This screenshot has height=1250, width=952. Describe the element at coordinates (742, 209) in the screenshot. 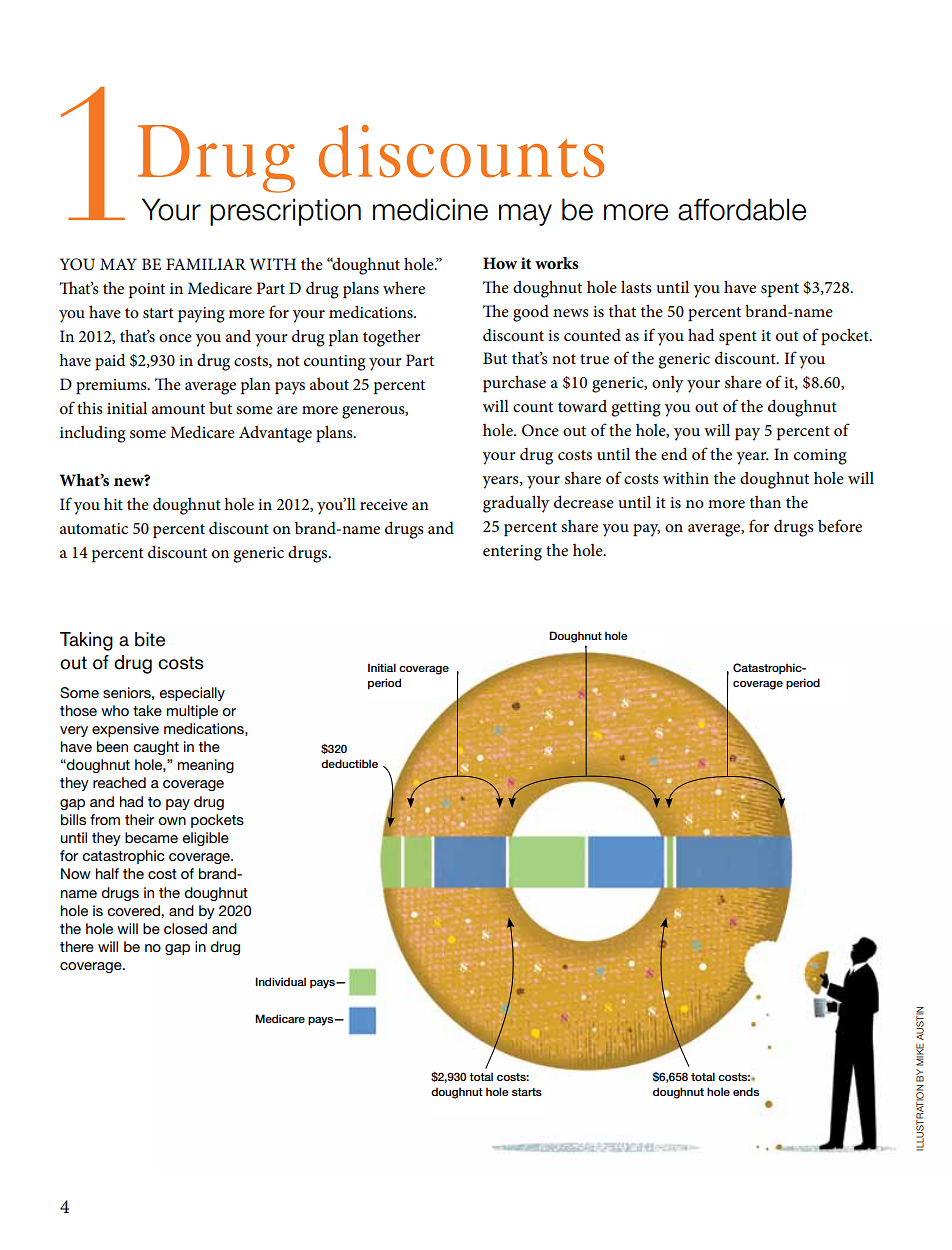

I see `affordable` at that location.
